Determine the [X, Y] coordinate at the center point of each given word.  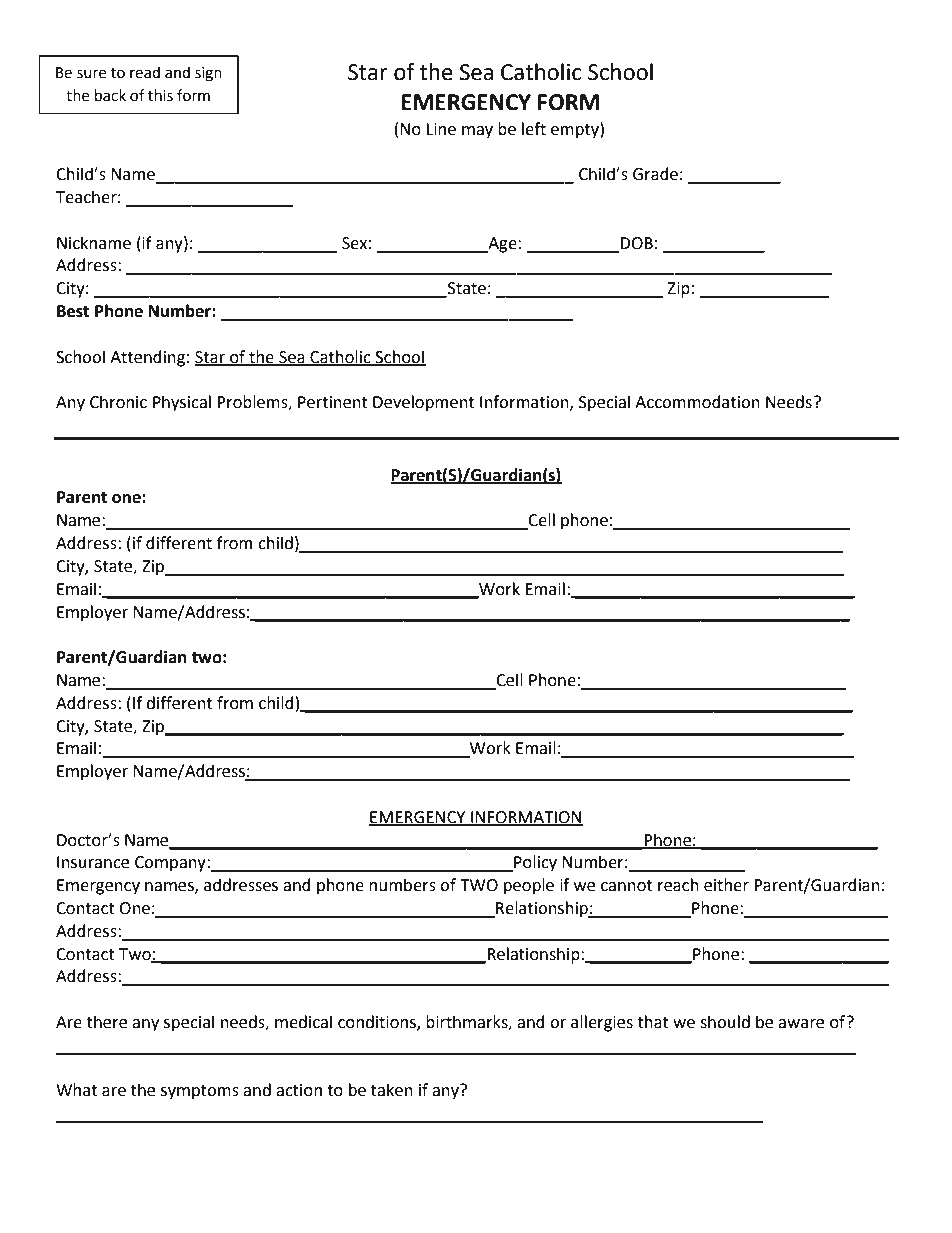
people [529, 886]
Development [423, 403]
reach [678, 885]
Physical [182, 403]
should [725, 1022]
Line [441, 129]
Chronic [118, 402]
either [726, 885]
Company [171, 864]
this [160, 95]
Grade [655, 174]
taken [392, 1090]
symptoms [200, 1092]
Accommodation [697, 402]
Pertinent [333, 402]
